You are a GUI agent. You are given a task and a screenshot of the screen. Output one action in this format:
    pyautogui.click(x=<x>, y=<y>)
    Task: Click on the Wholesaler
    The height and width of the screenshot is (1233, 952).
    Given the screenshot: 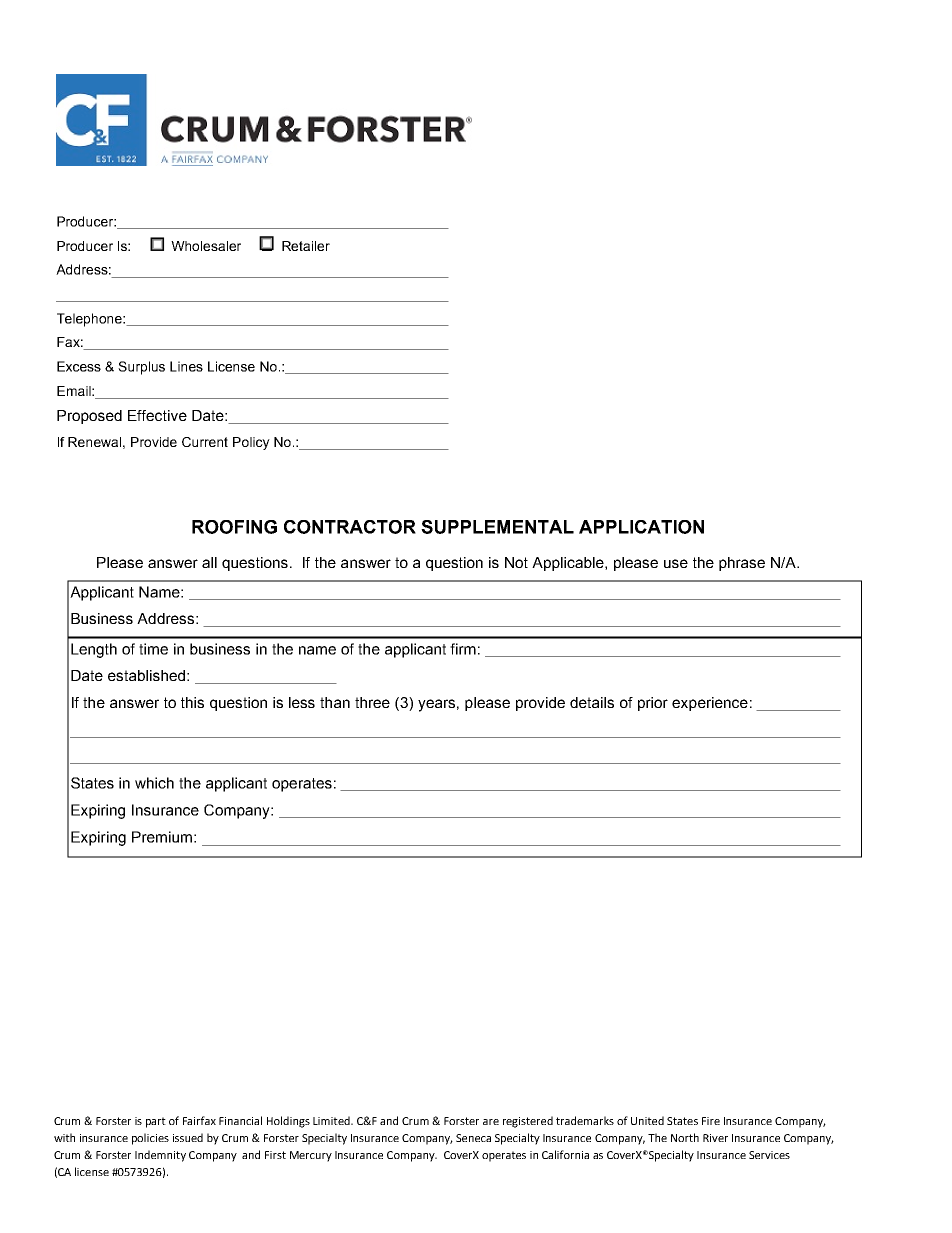 What is the action you would take?
    pyautogui.click(x=206, y=246)
